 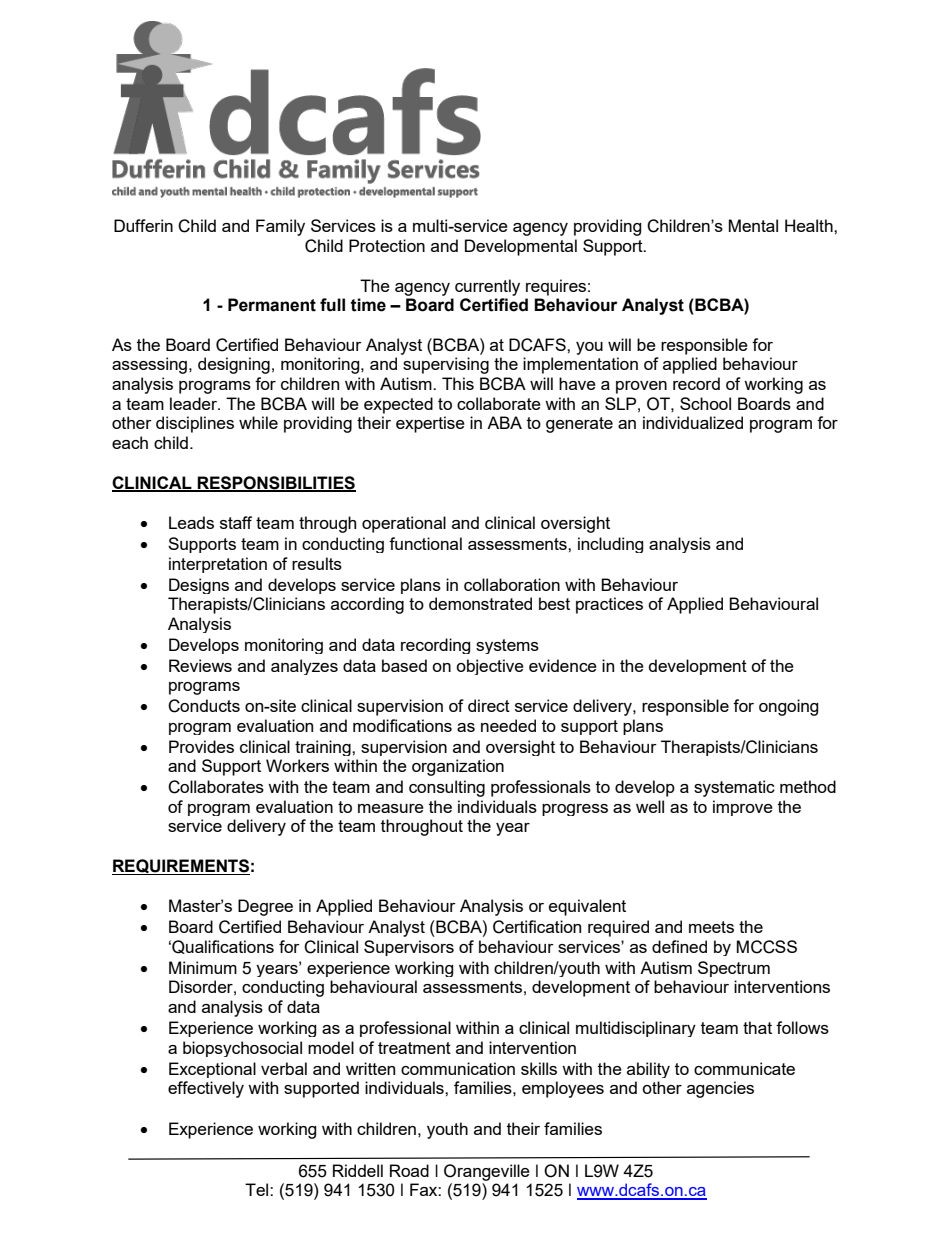 What do you see at coordinates (203, 967) in the screenshot?
I see `Minimum` at bounding box center [203, 967].
